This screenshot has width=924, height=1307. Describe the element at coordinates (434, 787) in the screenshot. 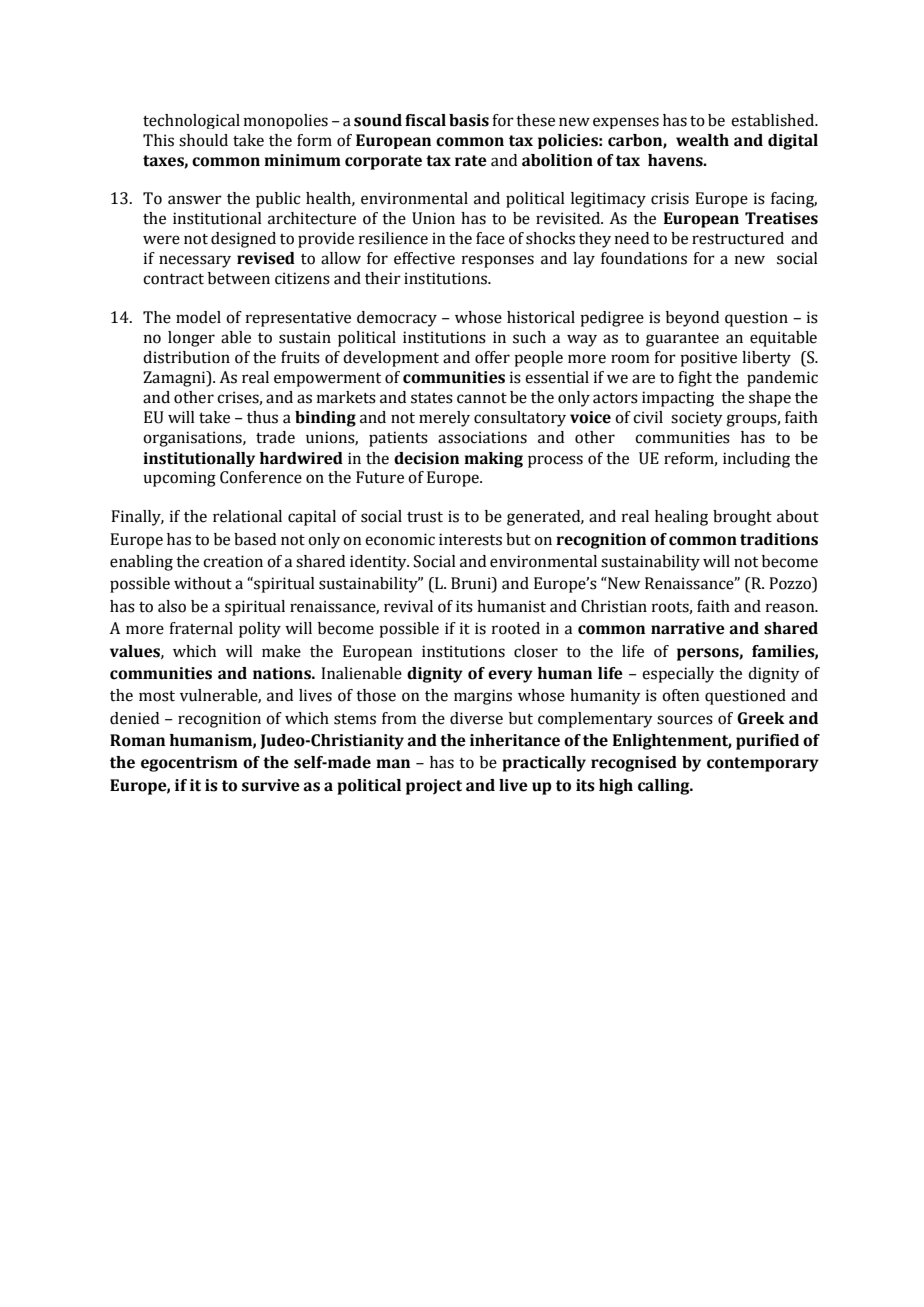

I see `project` at that location.
